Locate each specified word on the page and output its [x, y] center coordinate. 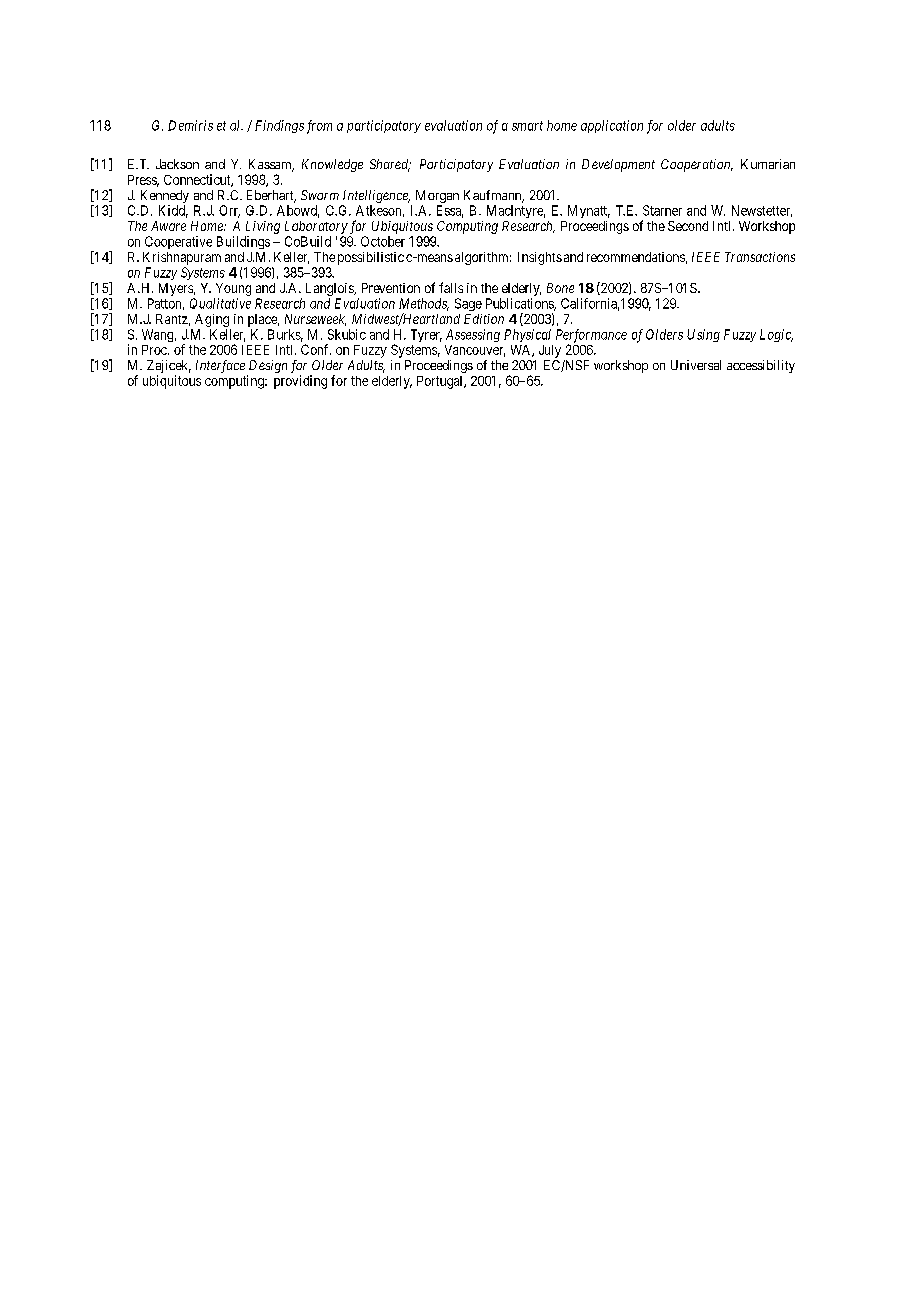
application [612, 126]
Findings [279, 126]
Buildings [243, 242]
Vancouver [475, 351]
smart [527, 126]
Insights [540, 258]
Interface [220, 366]
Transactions [760, 257]
